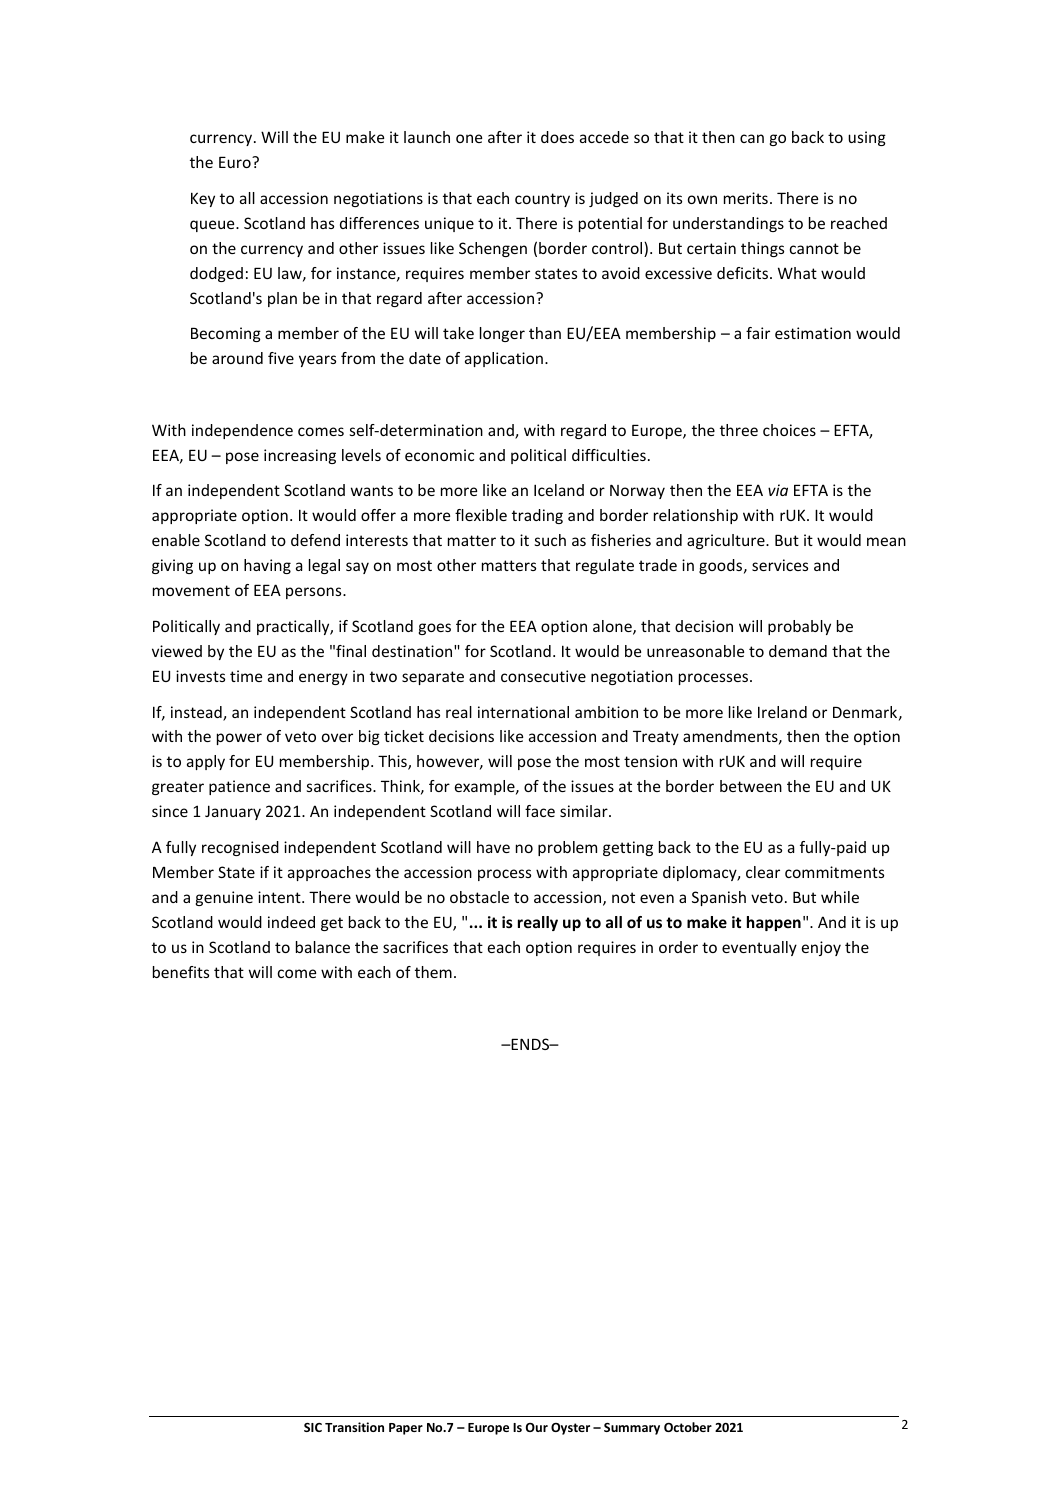  I want to click on obstacle, so click(479, 897).
